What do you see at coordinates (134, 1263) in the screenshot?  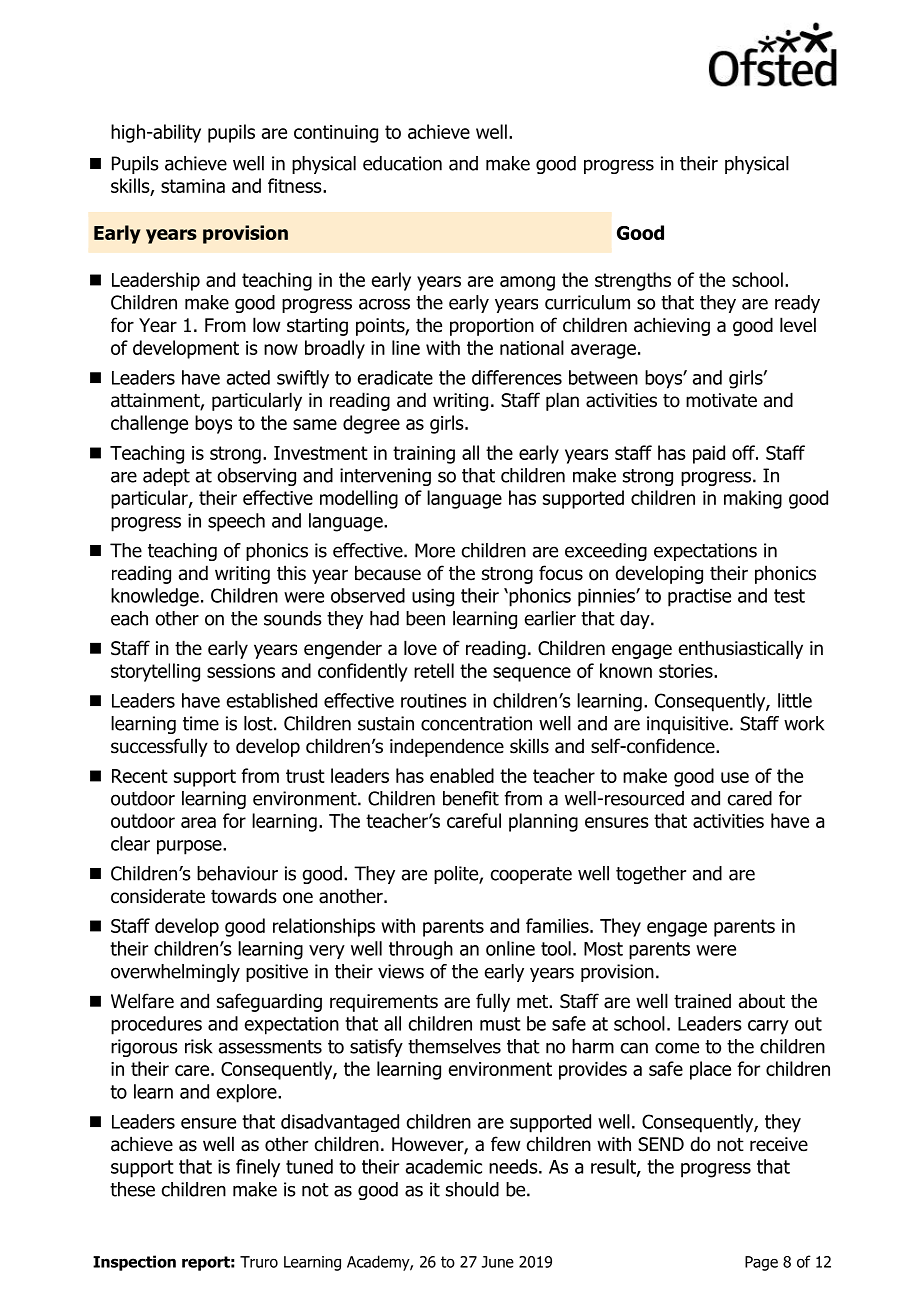 I see `Inspection` at bounding box center [134, 1263].
